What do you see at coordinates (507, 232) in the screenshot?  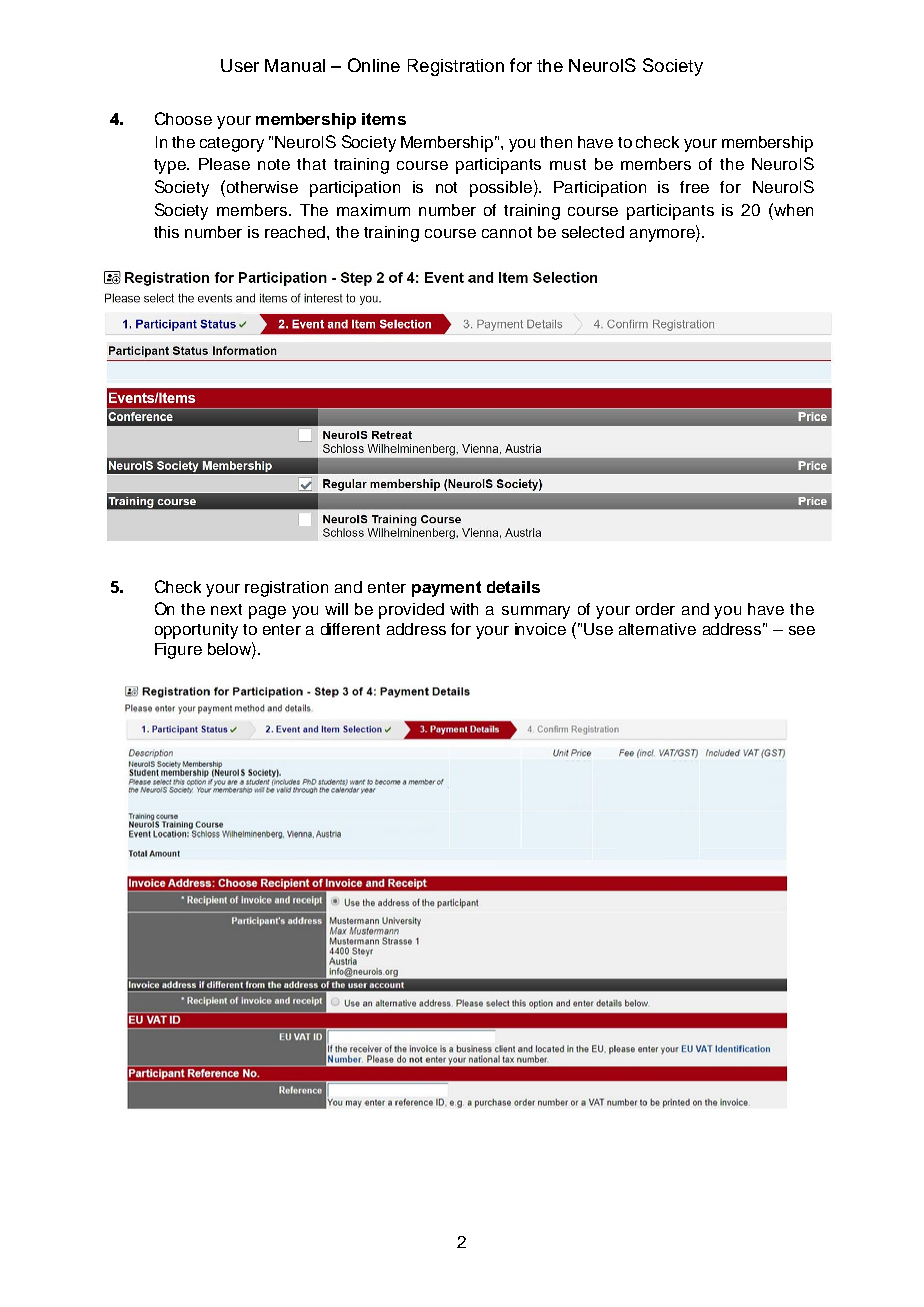 I see `cannot` at bounding box center [507, 232].
